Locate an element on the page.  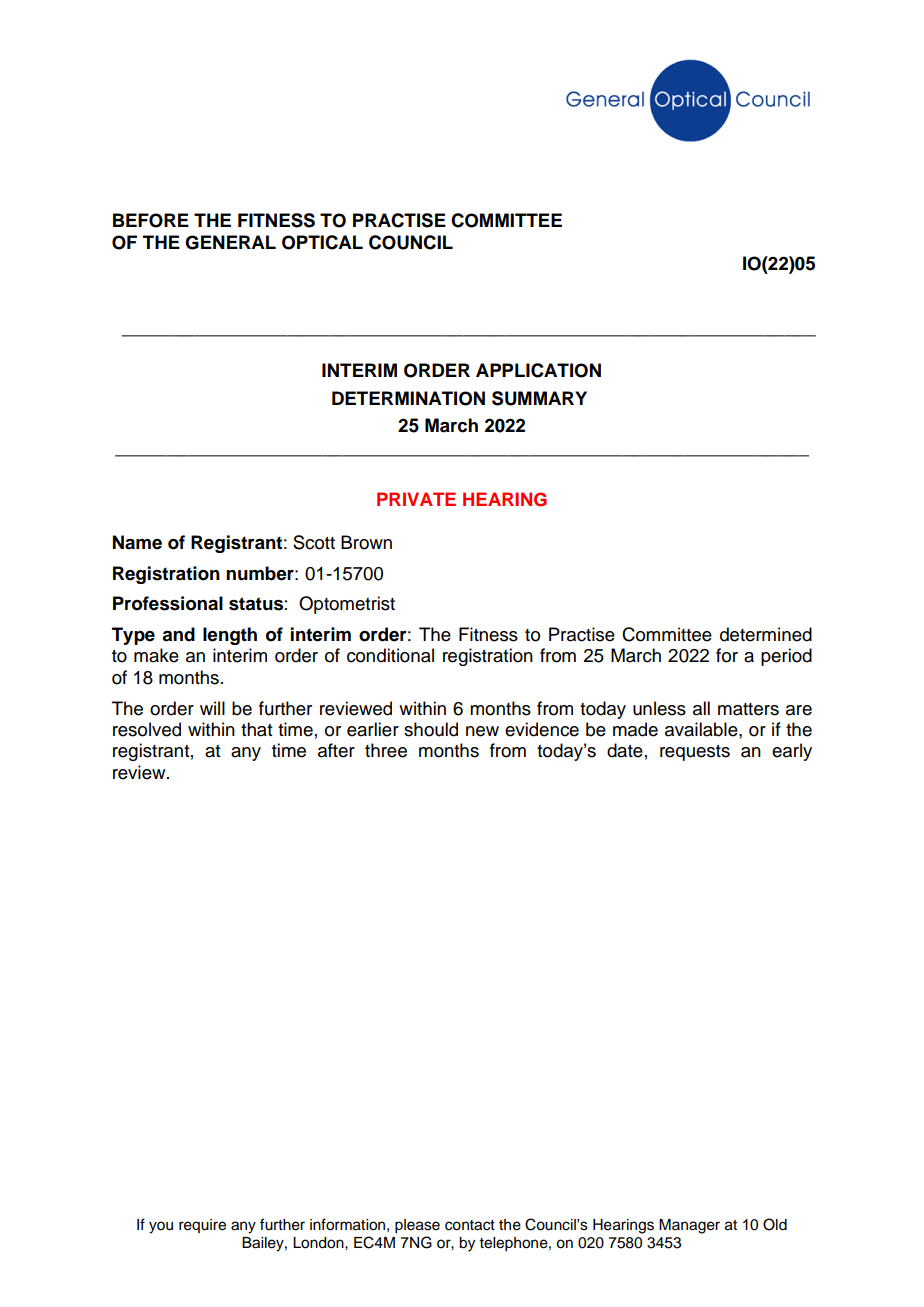
Manager is located at coordinates (689, 1226).
